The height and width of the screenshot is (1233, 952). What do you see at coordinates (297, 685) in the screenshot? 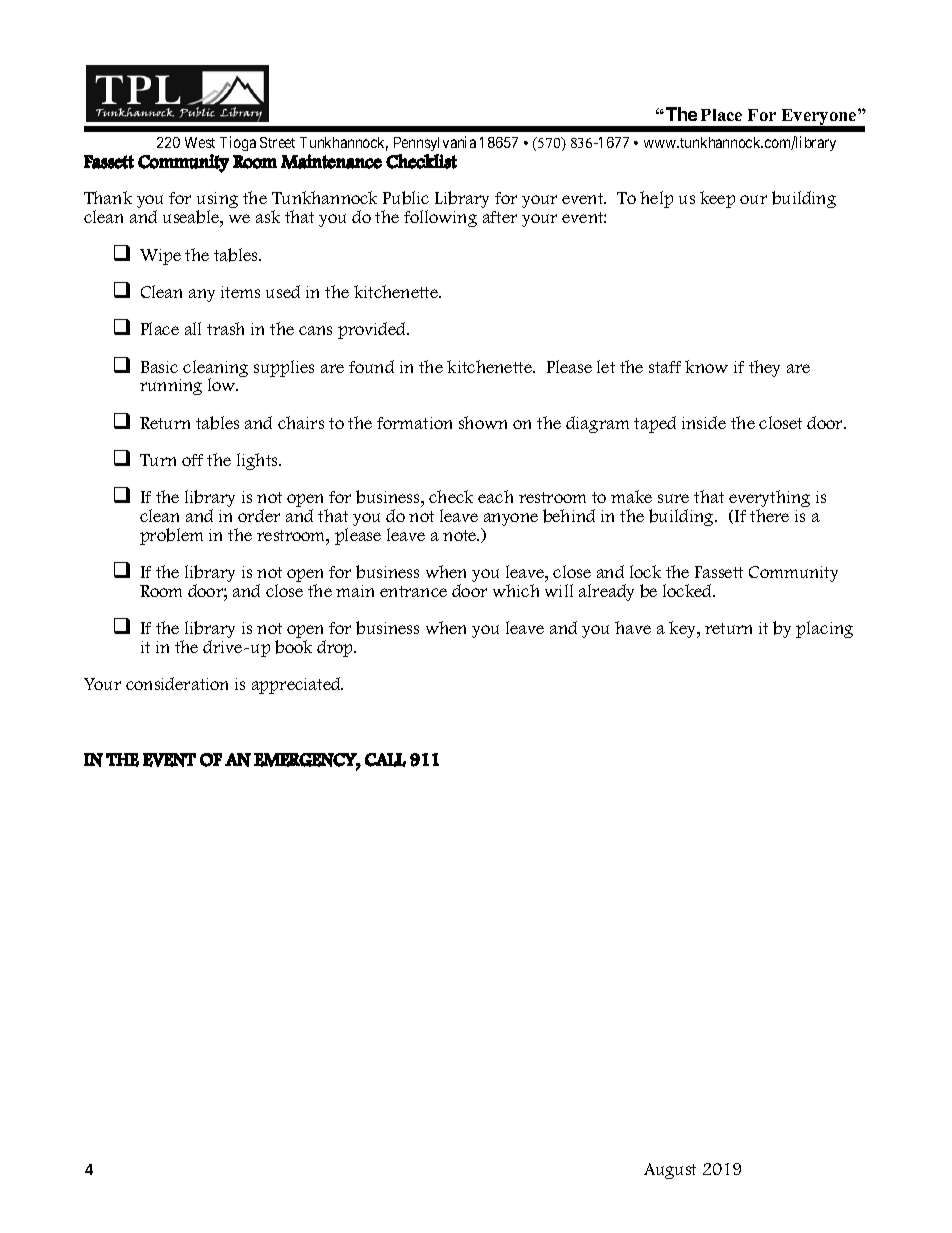
I see `appreciated` at bounding box center [297, 685].
